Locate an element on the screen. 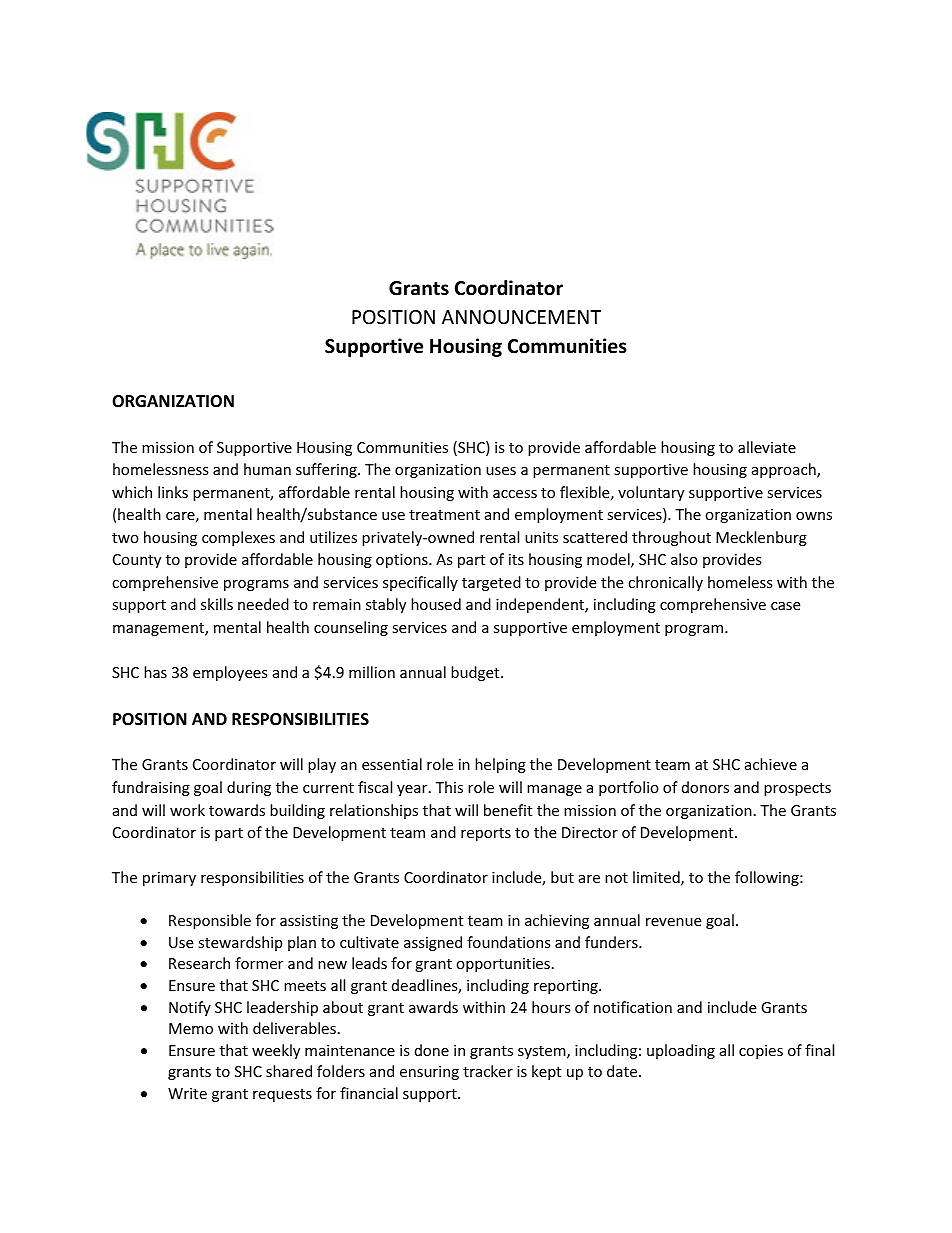  ANNOUNCEMENT is located at coordinates (521, 317).
